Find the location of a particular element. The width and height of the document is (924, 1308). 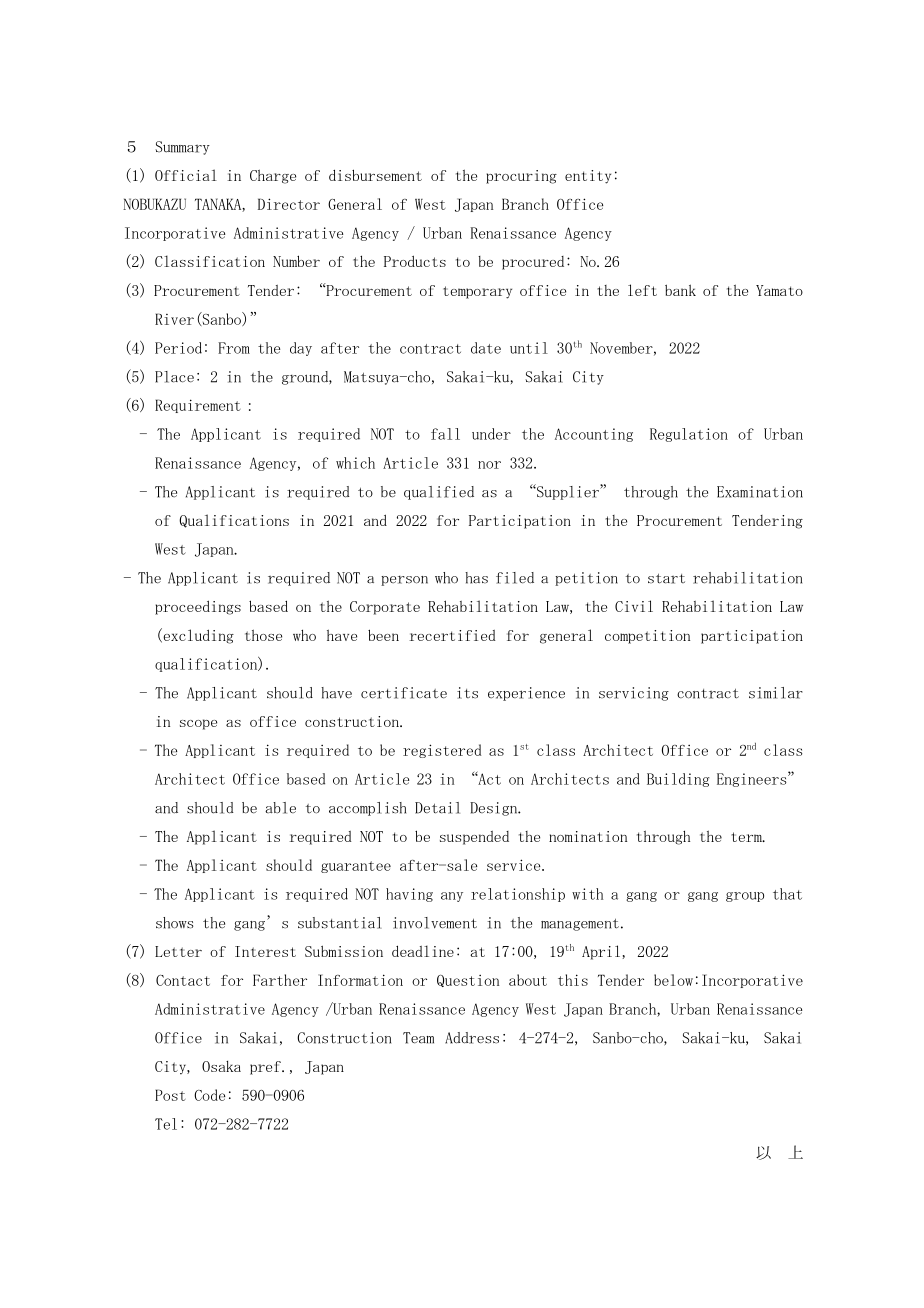

Examination is located at coordinates (760, 492).
